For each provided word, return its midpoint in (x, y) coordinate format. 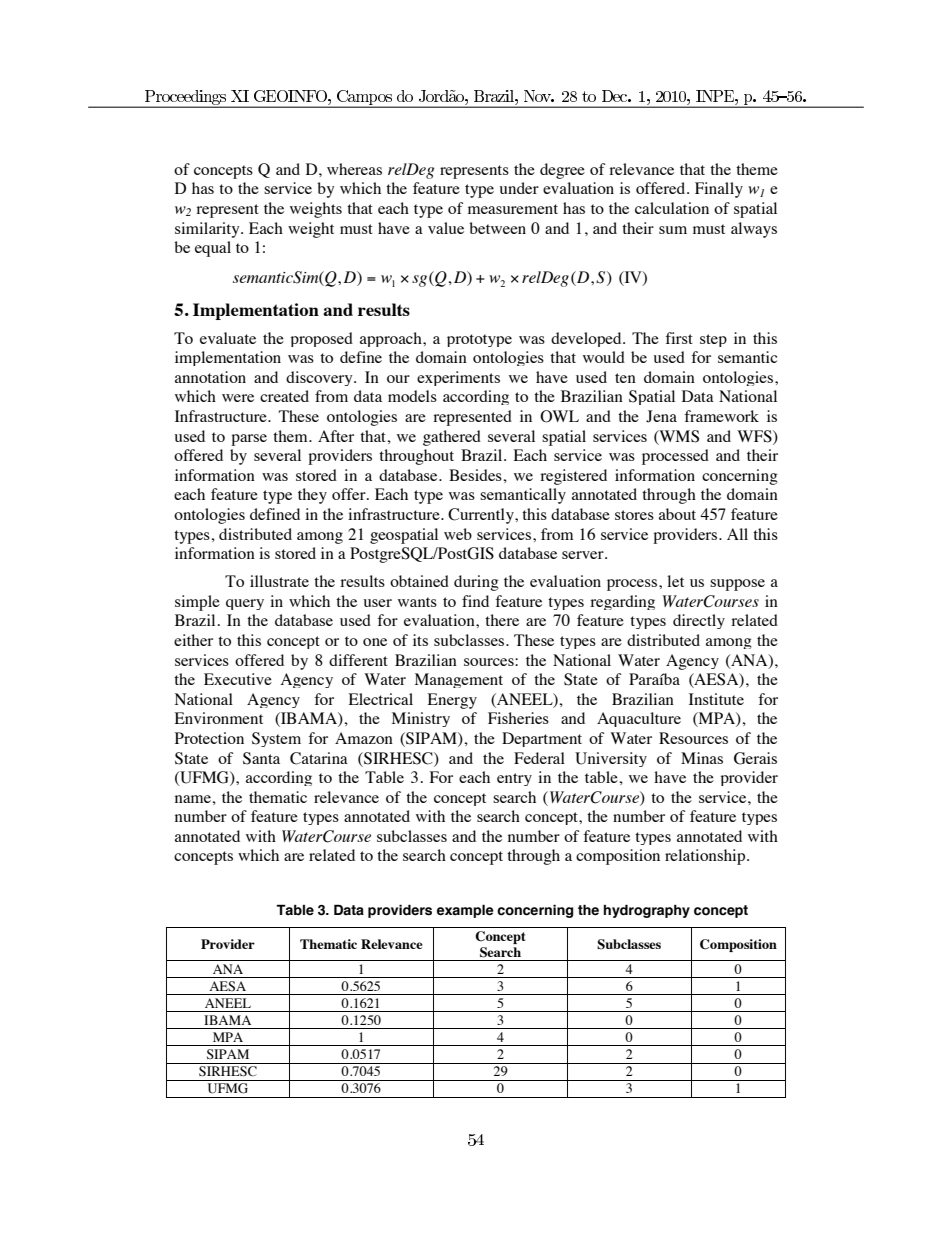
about (677, 514)
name (194, 799)
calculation (672, 208)
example (465, 911)
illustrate (279, 581)
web (458, 534)
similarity (208, 230)
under (519, 188)
